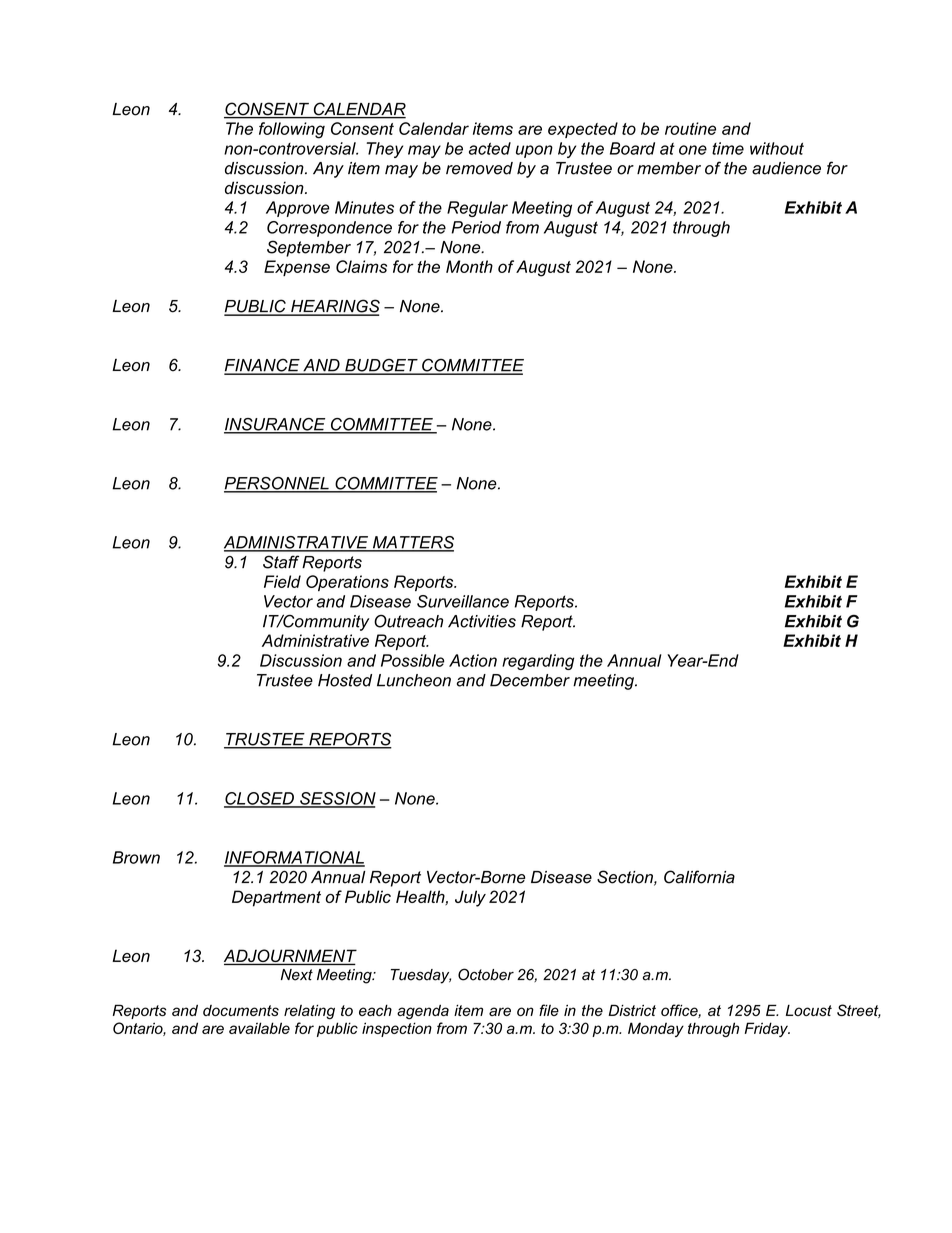  What do you see at coordinates (292, 130) in the image?
I see `following` at bounding box center [292, 130].
